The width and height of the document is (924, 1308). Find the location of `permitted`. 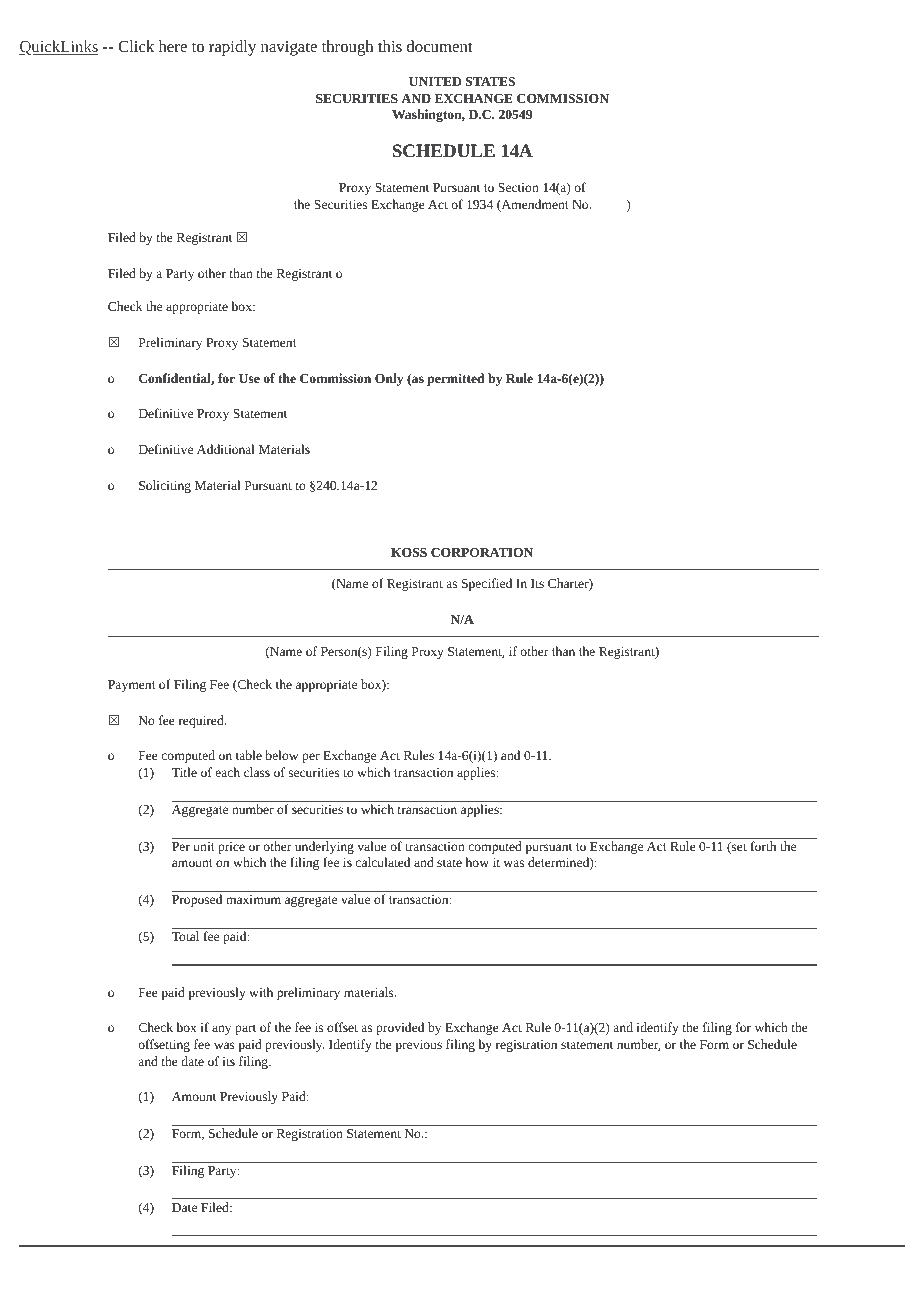

permitted is located at coordinates (456, 379).
